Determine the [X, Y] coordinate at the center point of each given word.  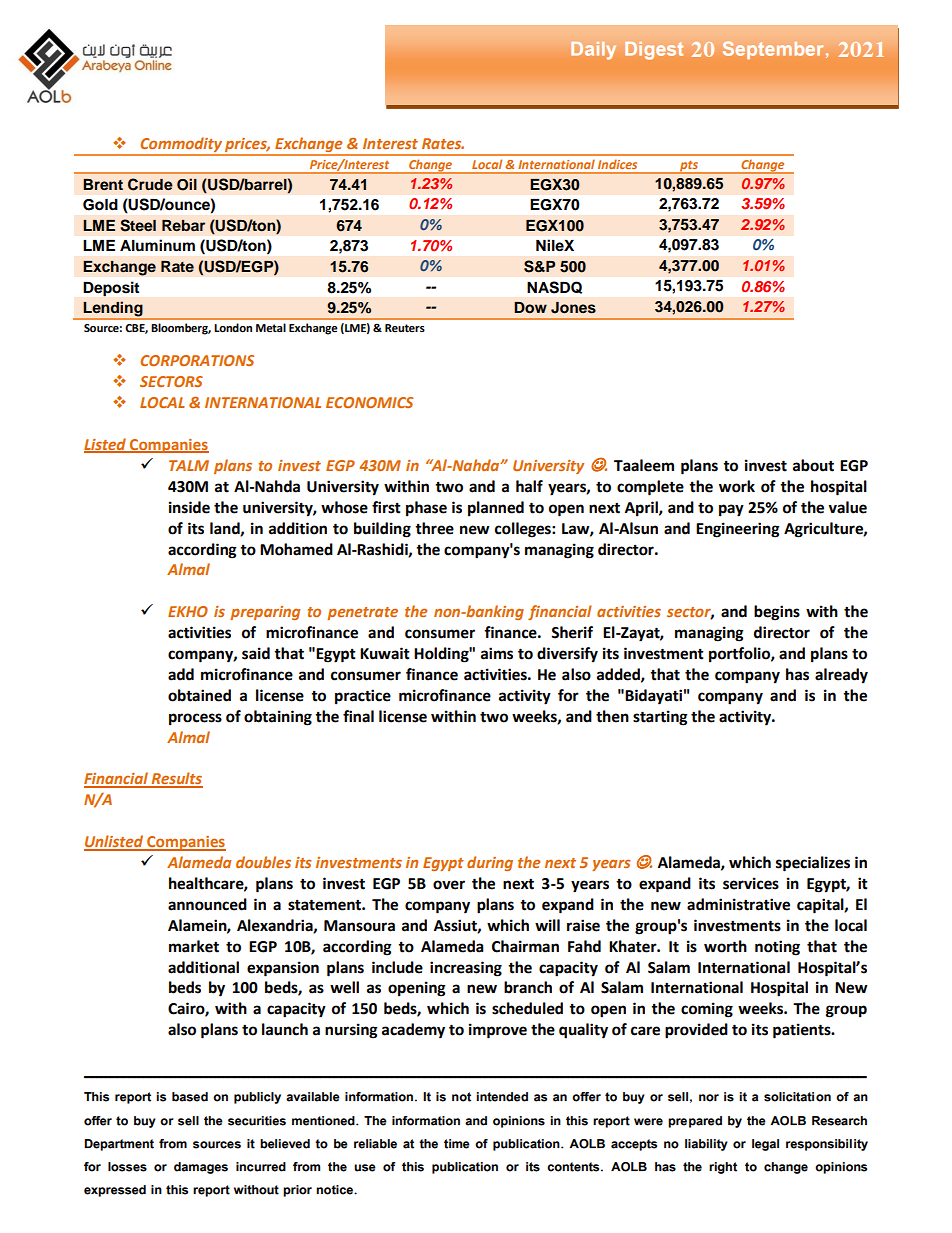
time [457, 1144]
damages [201, 1168]
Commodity [181, 146]
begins [777, 613]
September [775, 50]
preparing [265, 613]
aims [497, 653]
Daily [593, 51]
